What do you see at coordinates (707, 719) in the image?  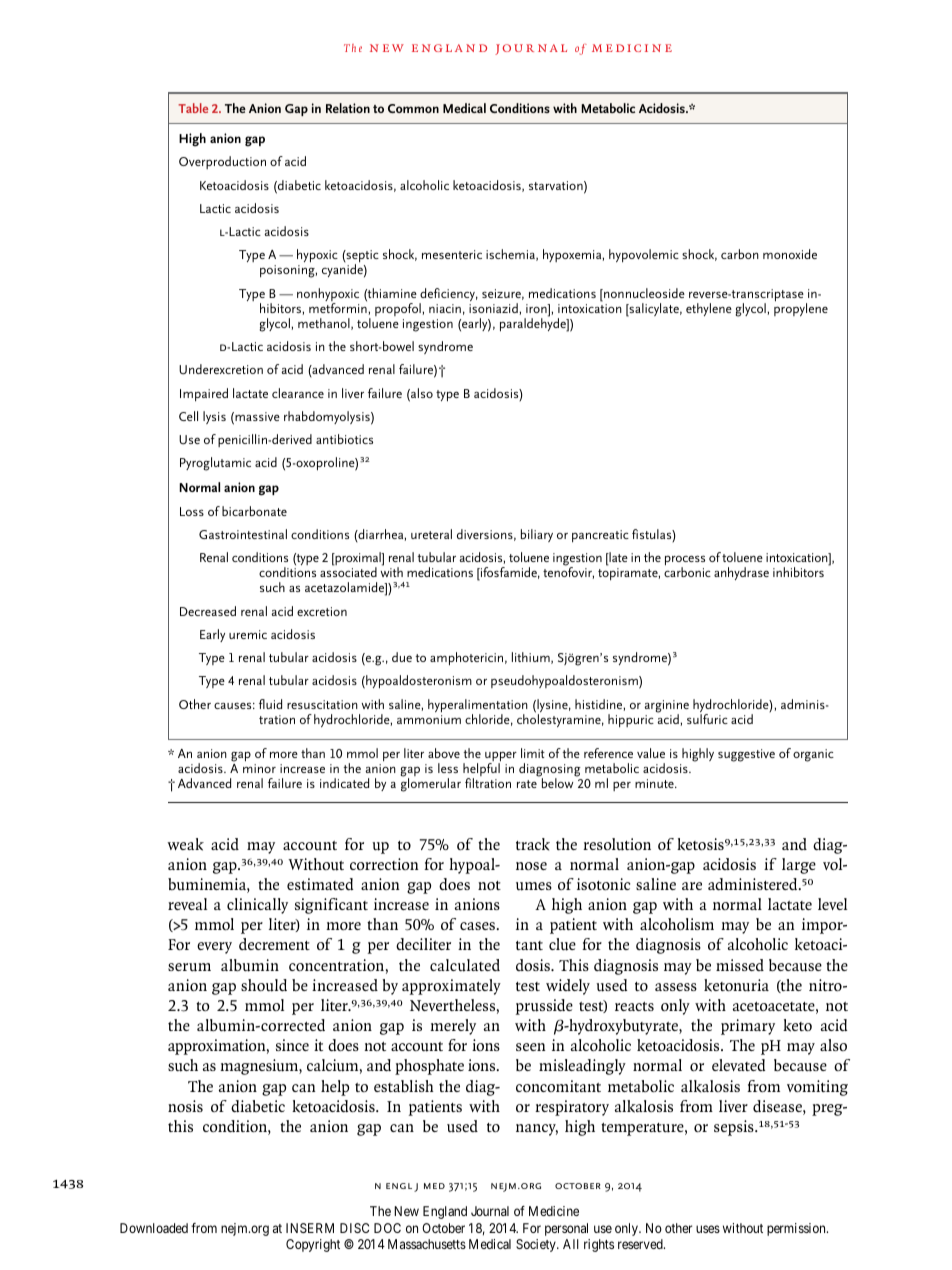 I see `sulfuric` at bounding box center [707, 719].
